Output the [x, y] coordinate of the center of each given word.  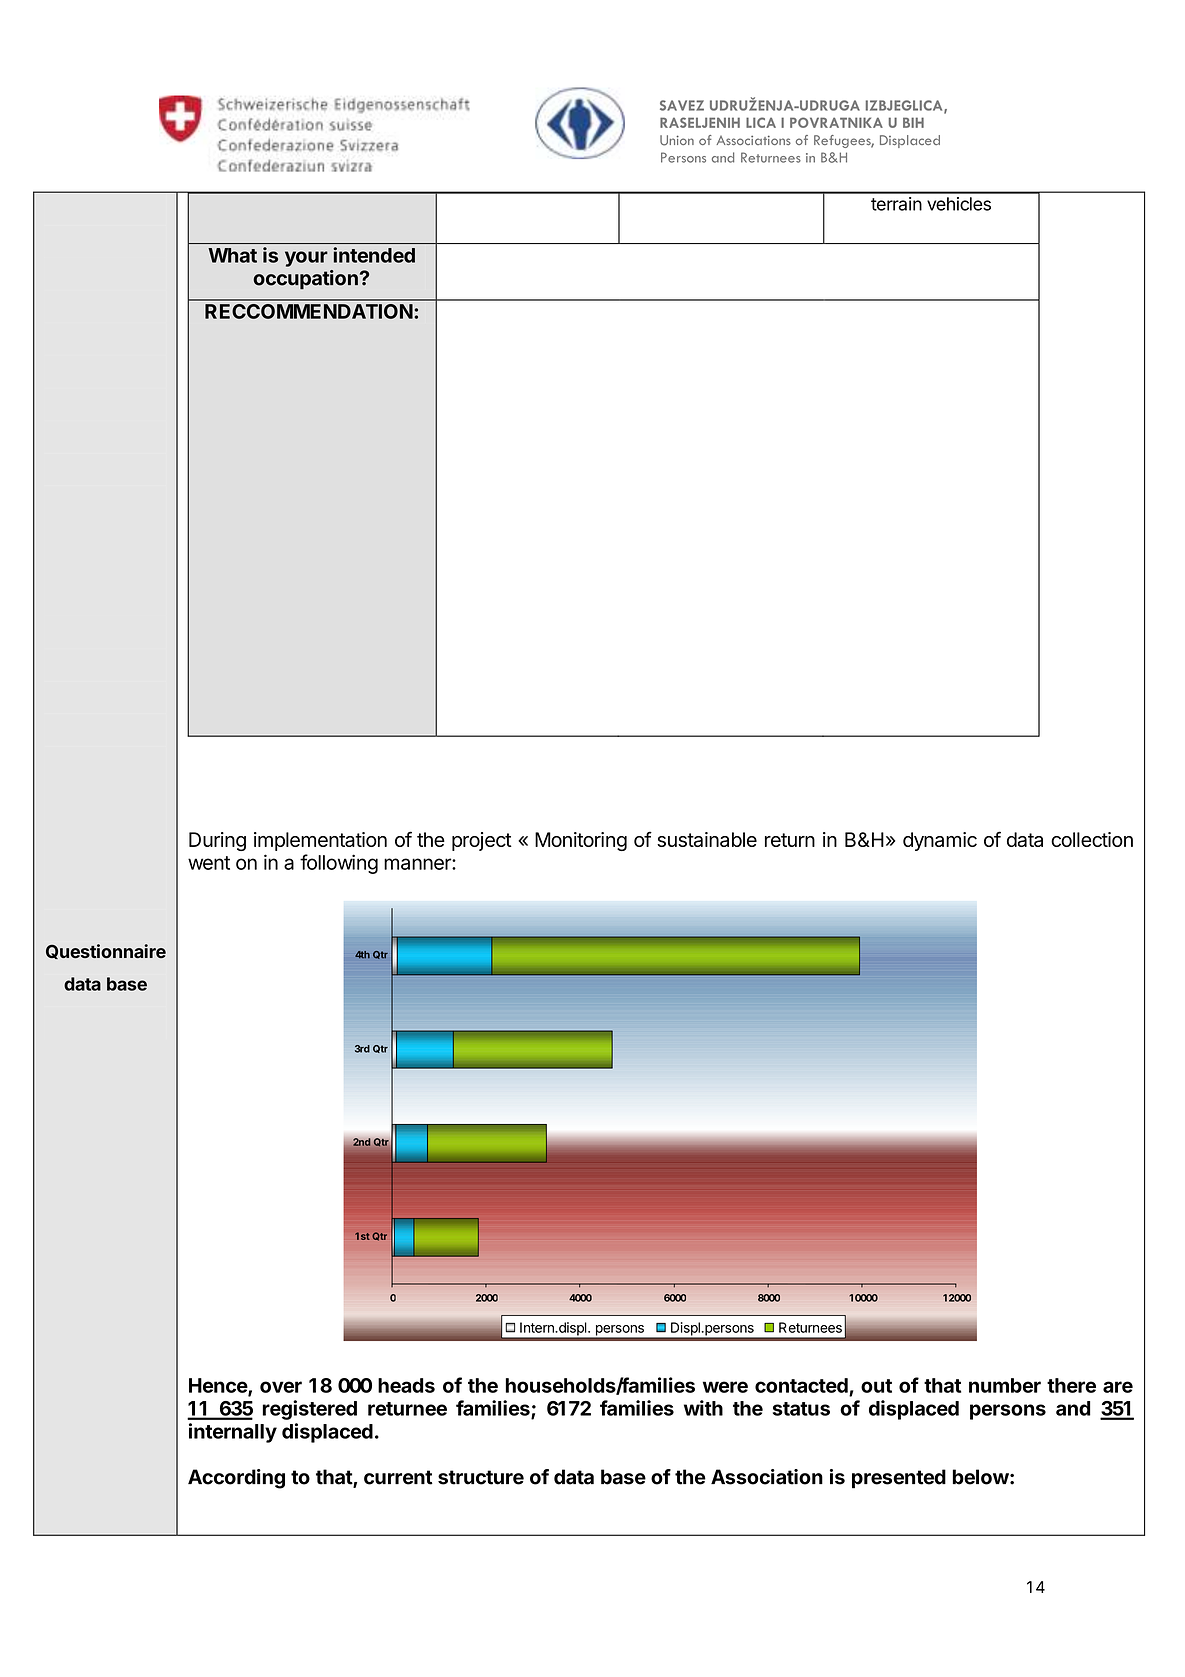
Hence [219, 1386]
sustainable [707, 839]
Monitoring [581, 841]
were [725, 1387]
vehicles [959, 204]
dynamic [940, 841]
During [217, 841]
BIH [913, 122]
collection [1092, 839]
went [209, 863]
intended [374, 255]
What [232, 255]
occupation [305, 279]
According [236, 1479]
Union [677, 140]
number [1005, 1385]
